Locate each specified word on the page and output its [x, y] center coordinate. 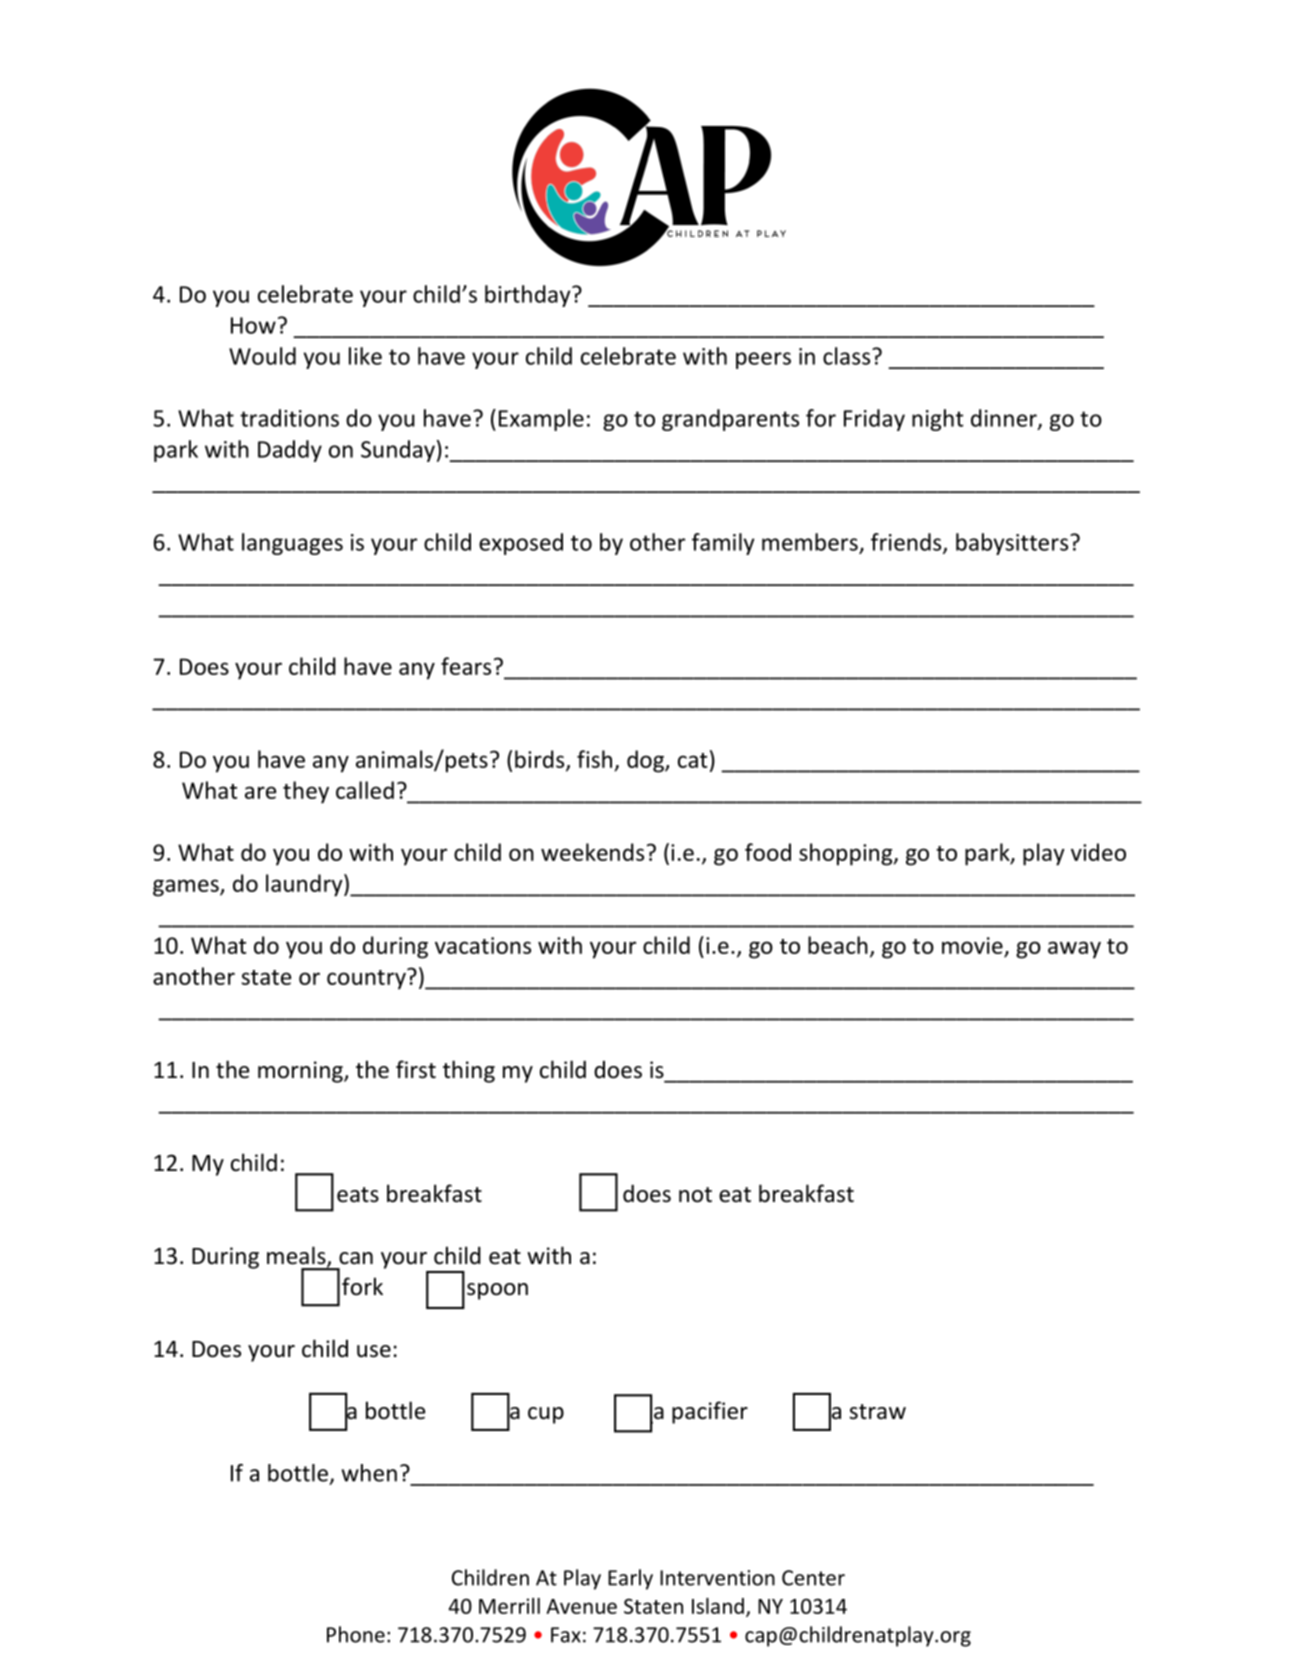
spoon [497, 1291]
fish [594, 759]
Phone [356, 1634]
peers [763, 360]
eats [358, 1195]
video [1098, 852]
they [306, 792]
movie [973, 947]
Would [262, 356]
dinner [1005, 419]
